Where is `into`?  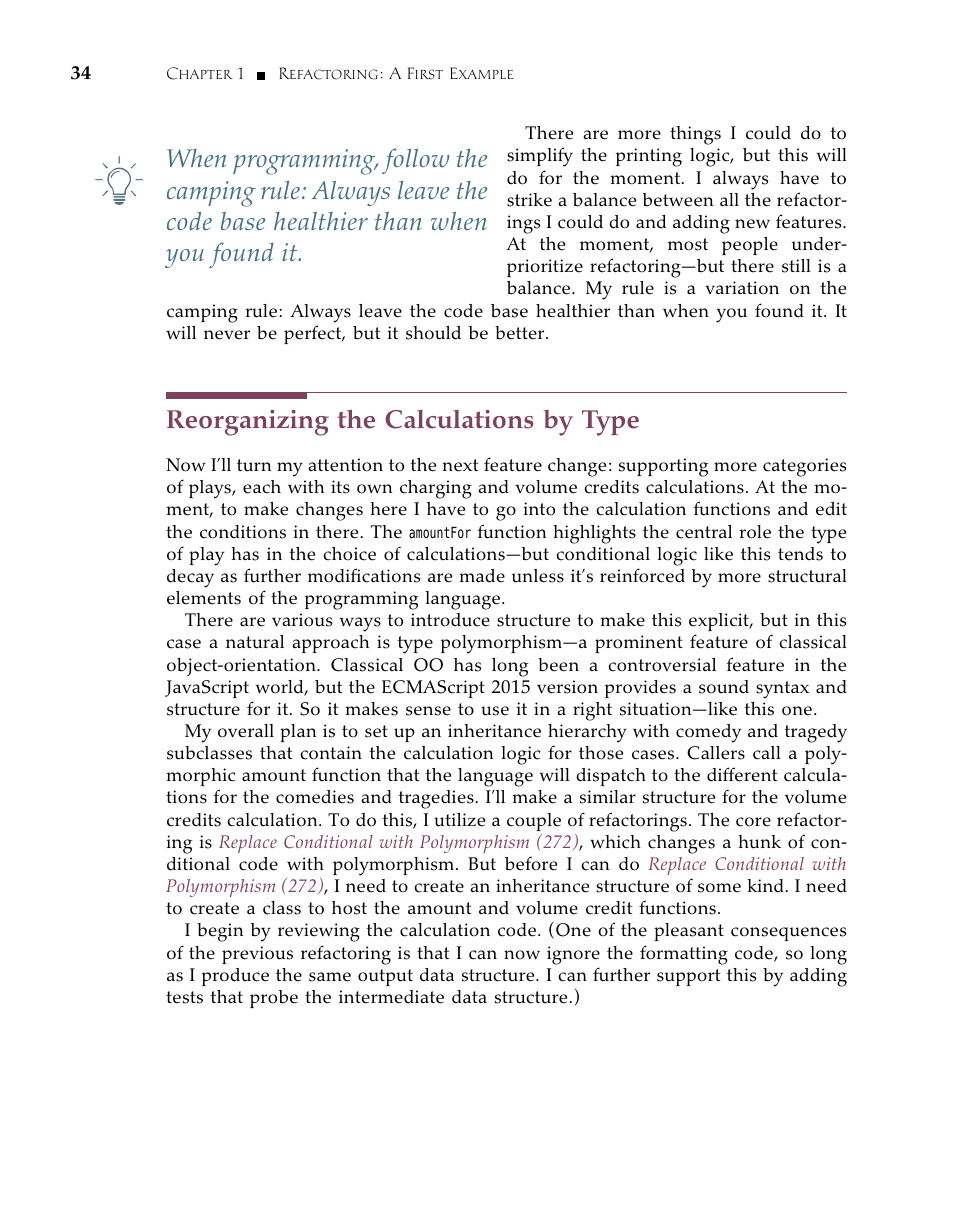 into is located at coordinates (539, 509).
